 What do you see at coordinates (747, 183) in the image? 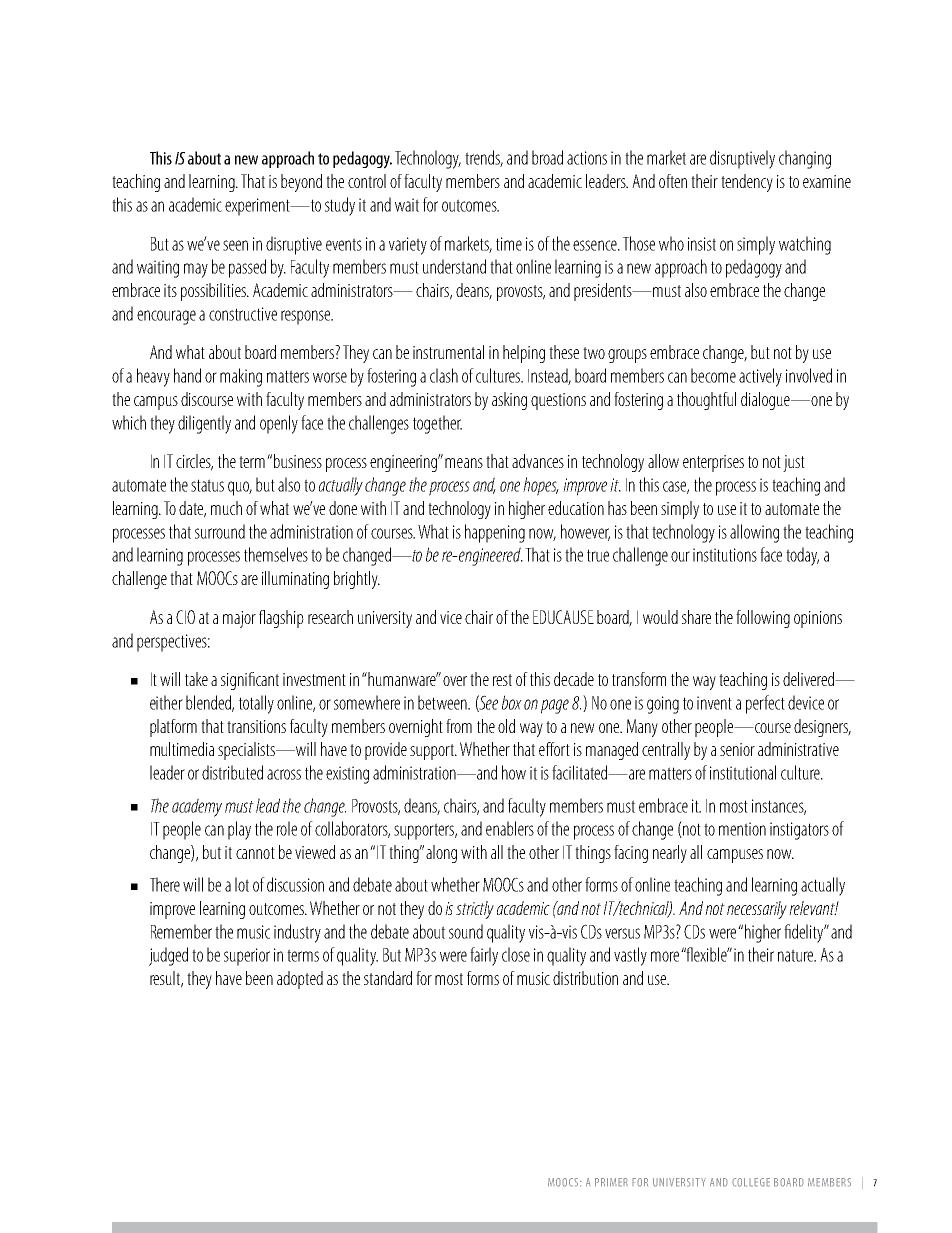
I see `tendency` at bounding box center [747, 183].
